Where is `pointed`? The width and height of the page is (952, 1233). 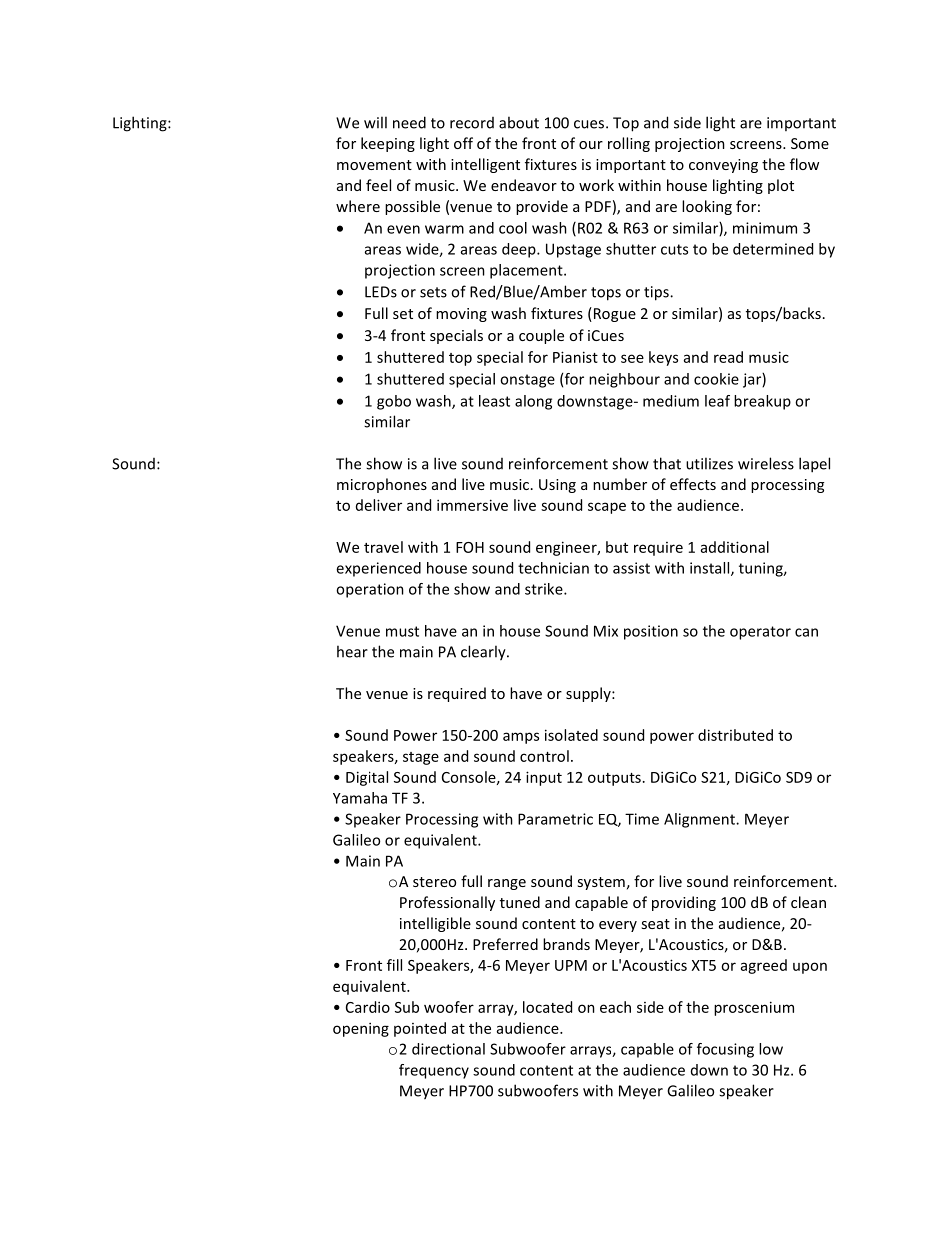
pointed is located at coordinates (420, 1029).
